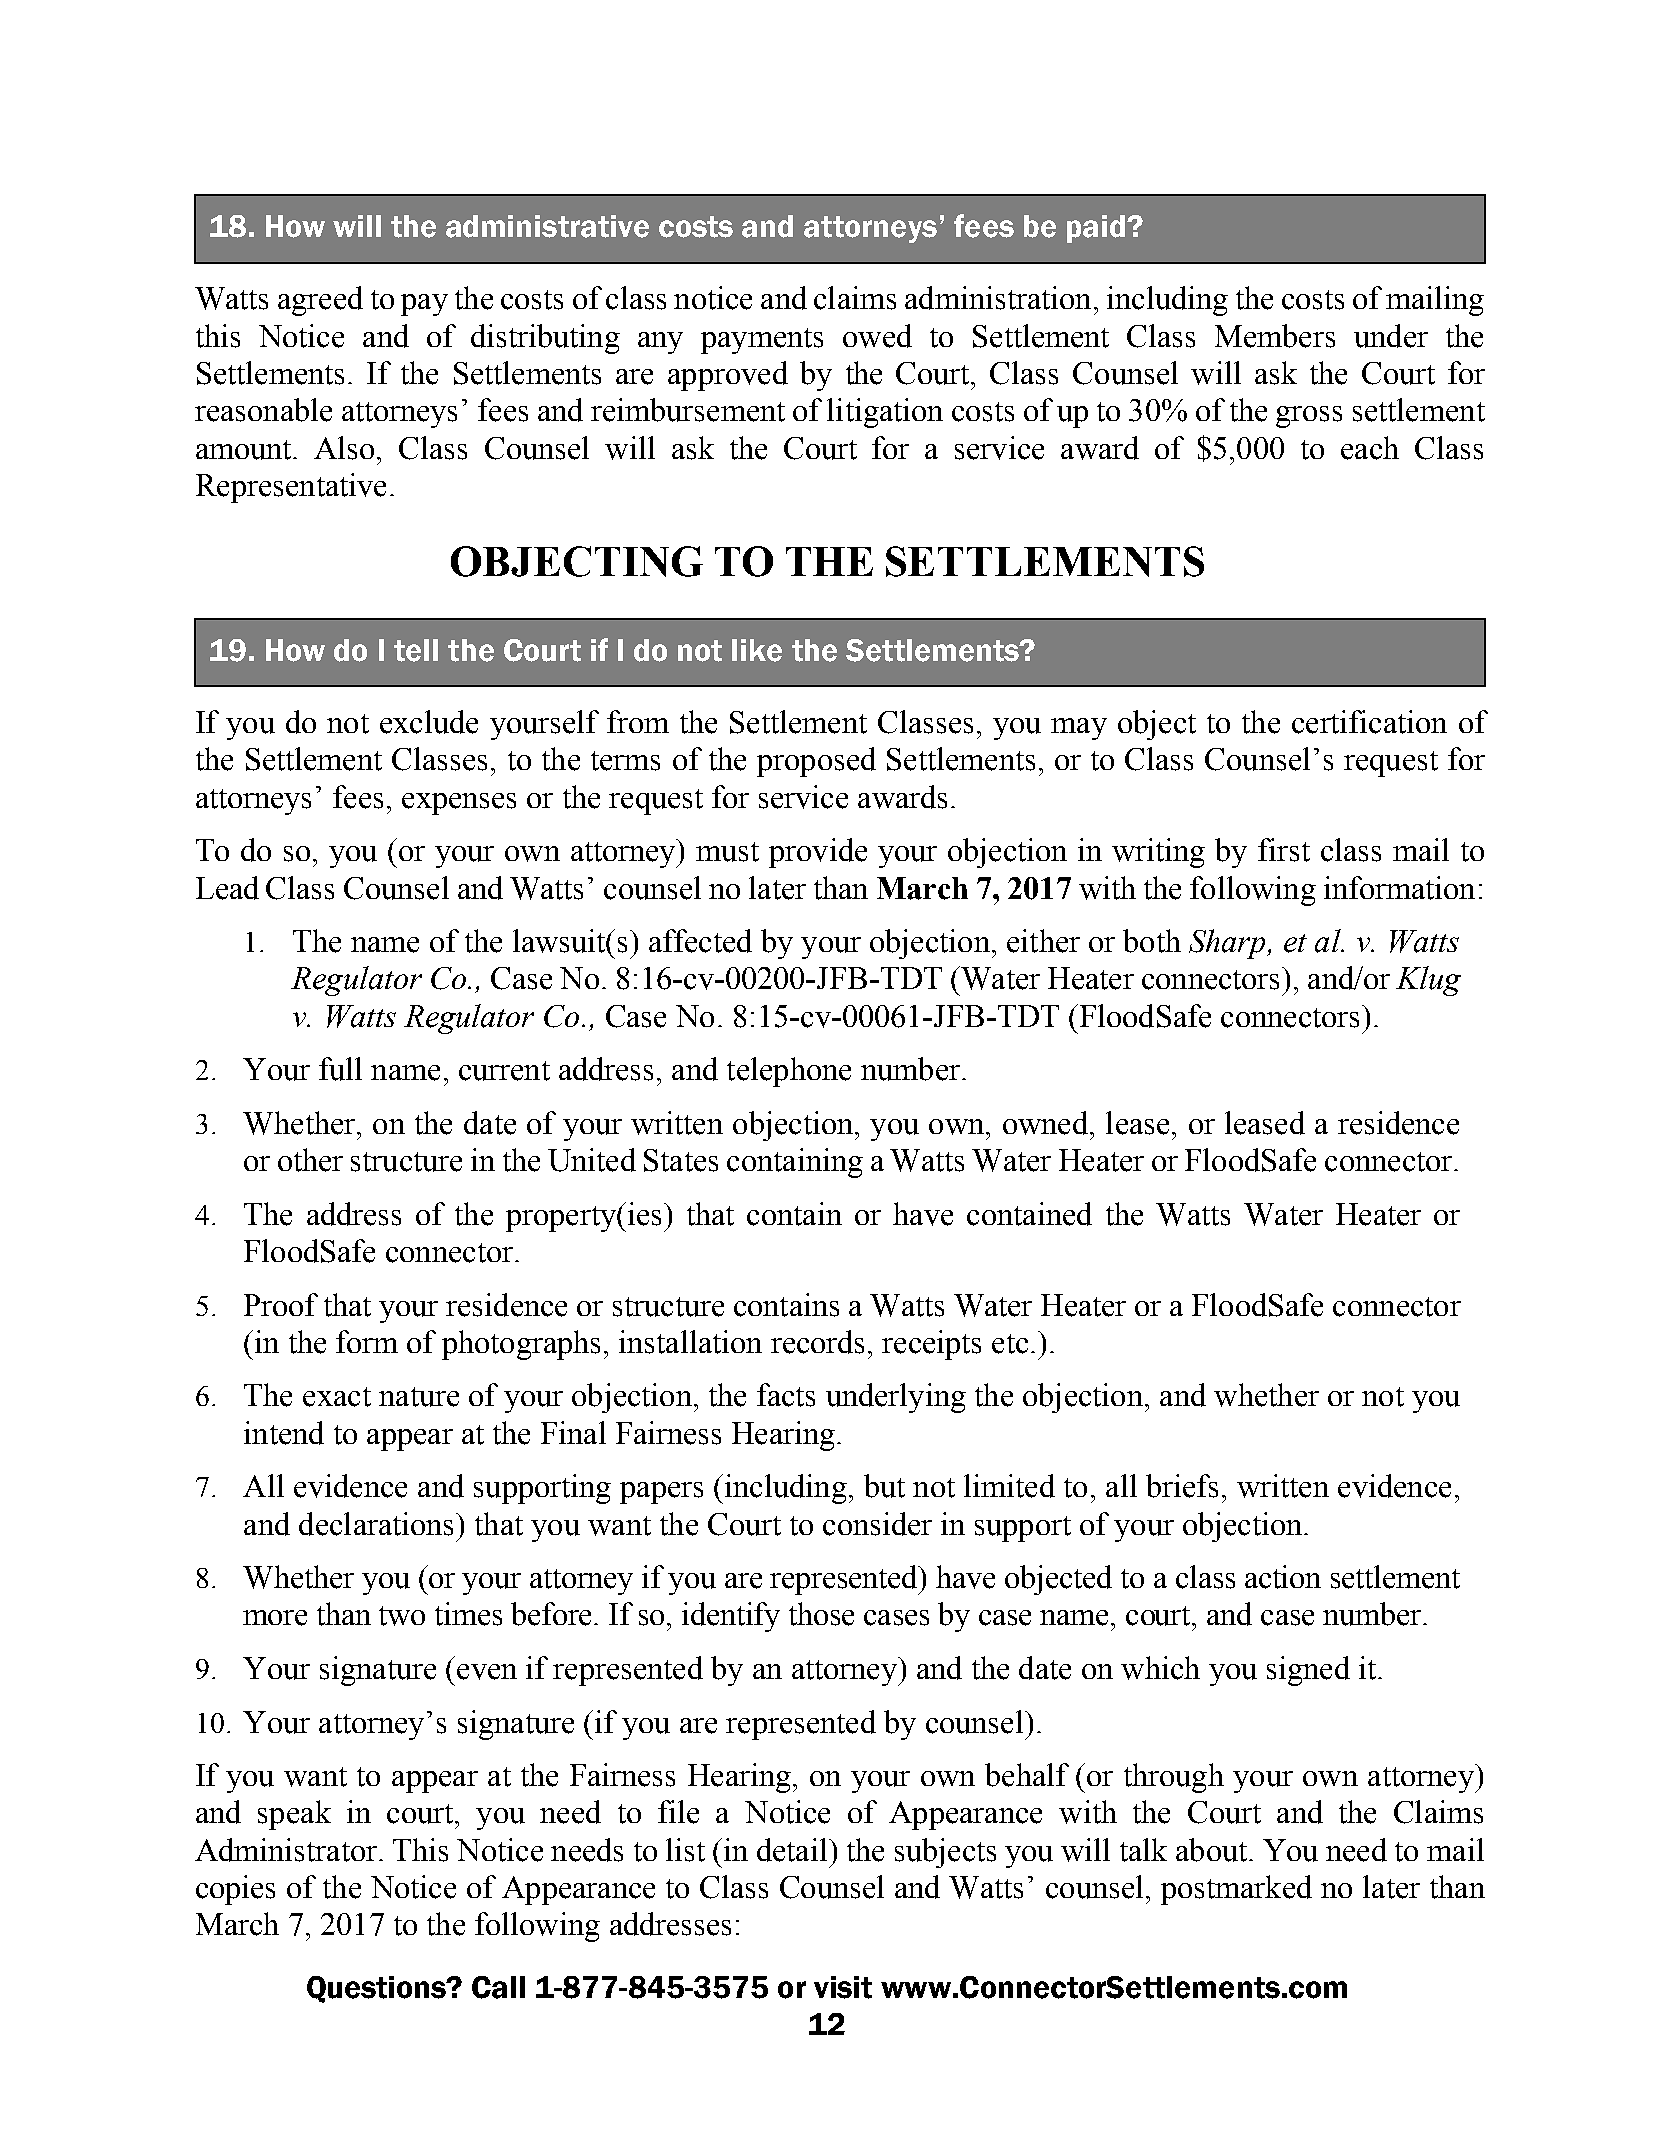  Describe the element at coordinates (340, 1069) in the screenshot. I see `full` at that location.
